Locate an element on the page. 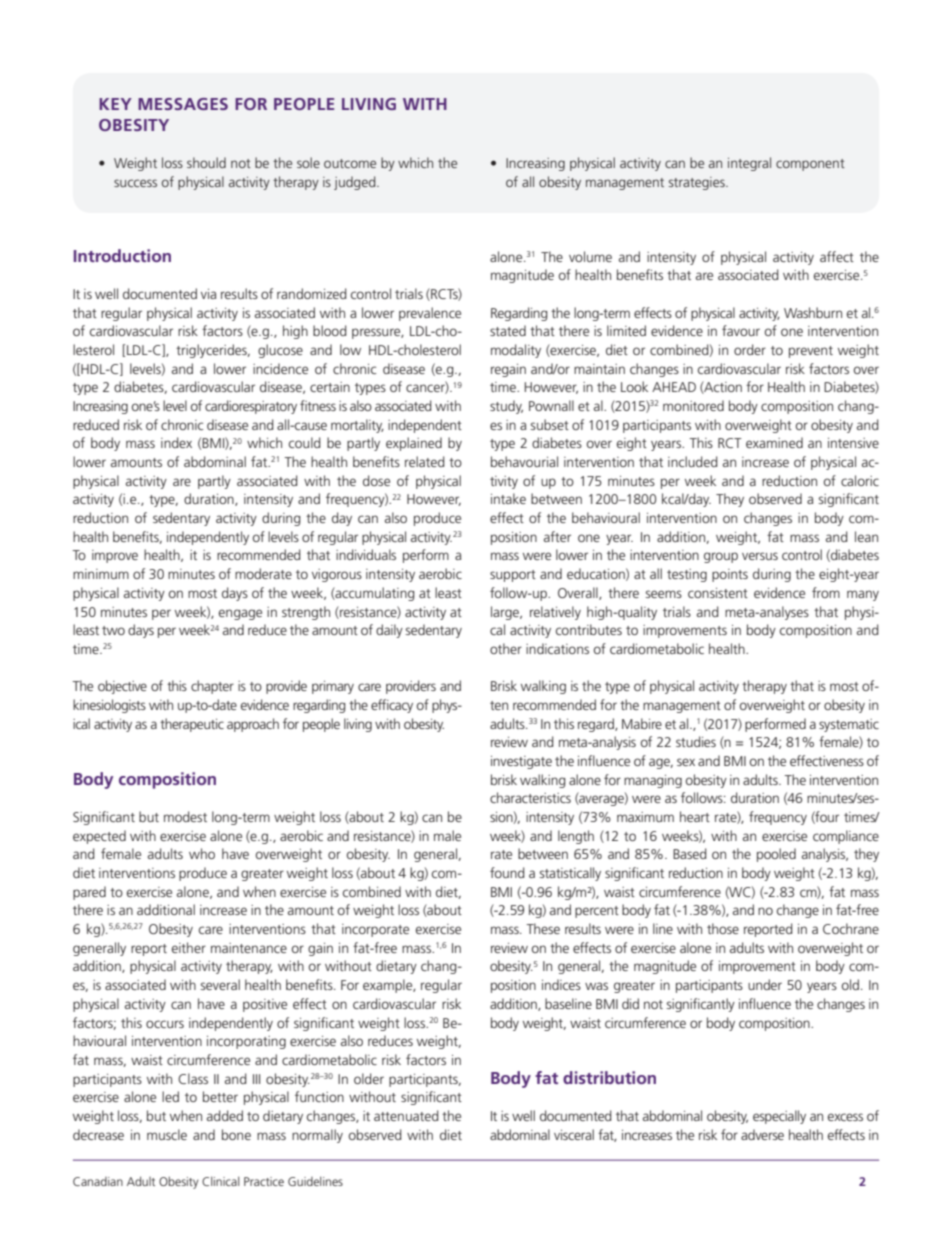 This page has width=952, height=1233. who is located at coordinates (202, 853).
